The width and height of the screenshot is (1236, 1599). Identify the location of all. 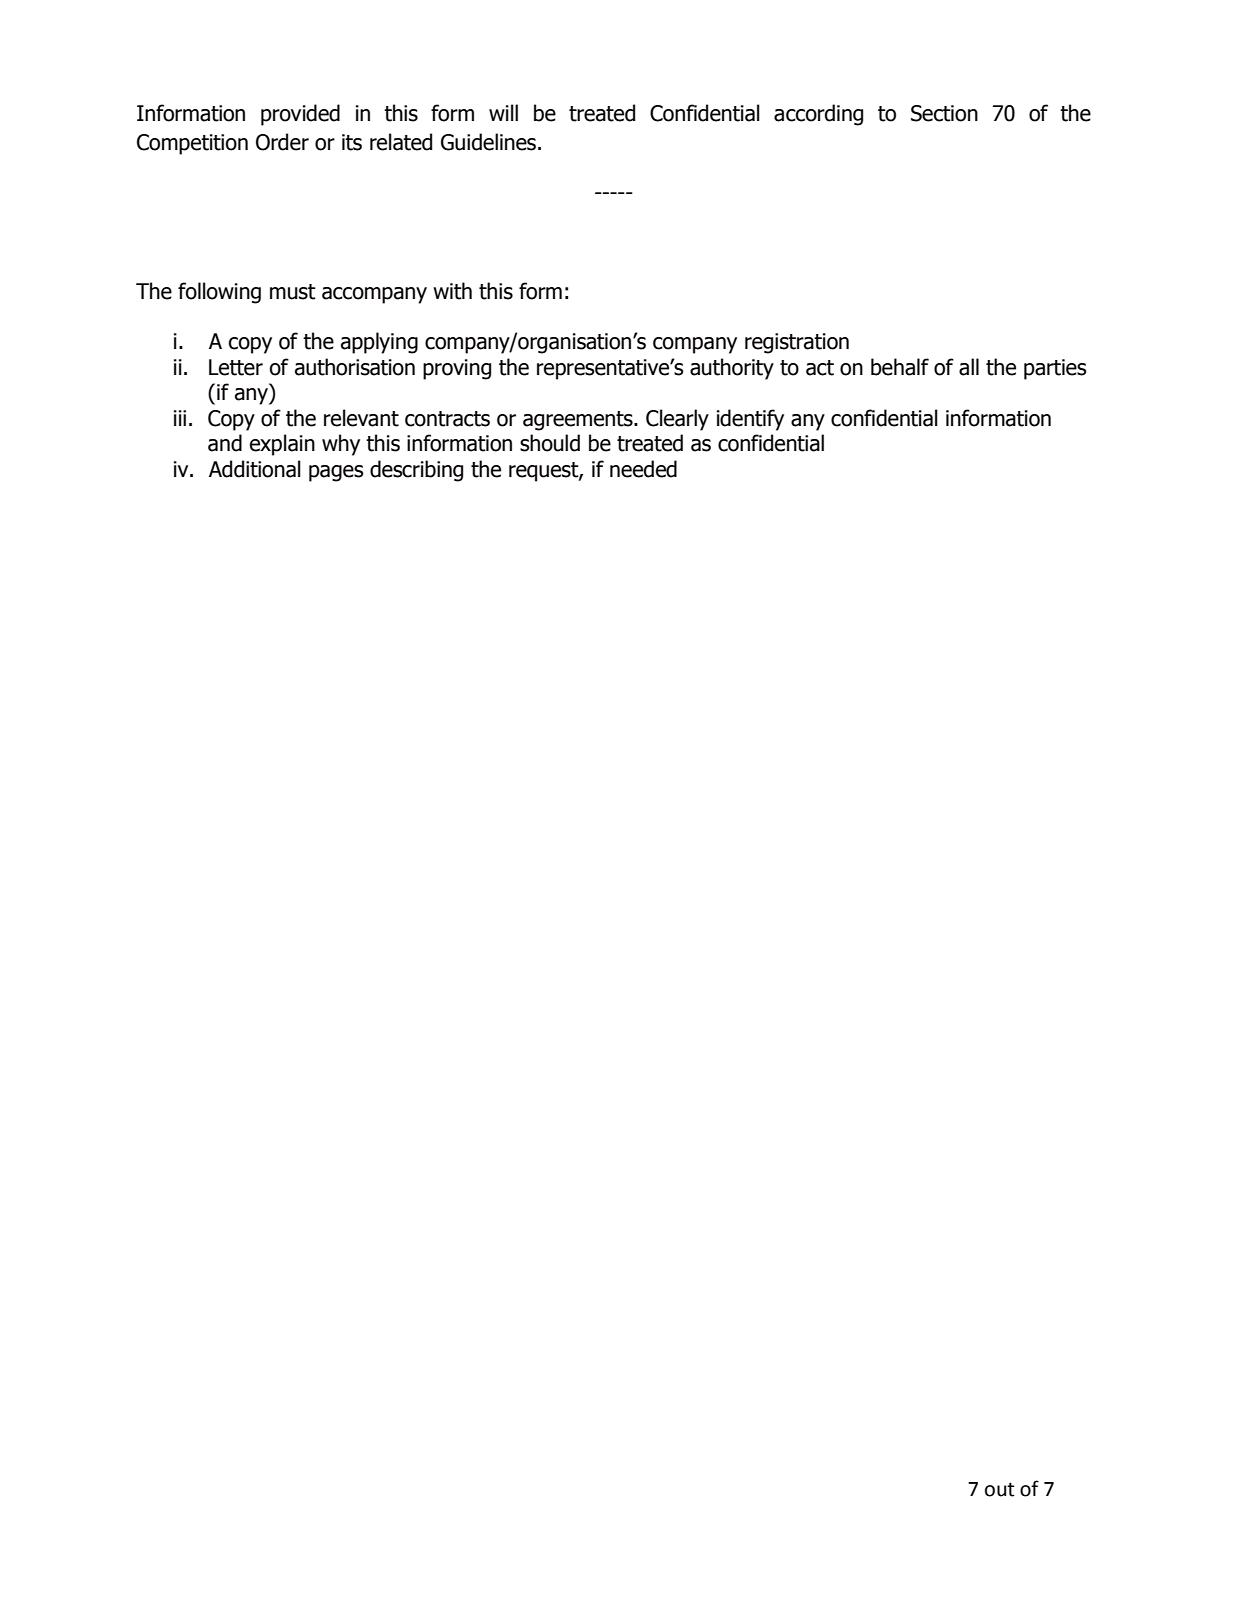
(969, 367).
